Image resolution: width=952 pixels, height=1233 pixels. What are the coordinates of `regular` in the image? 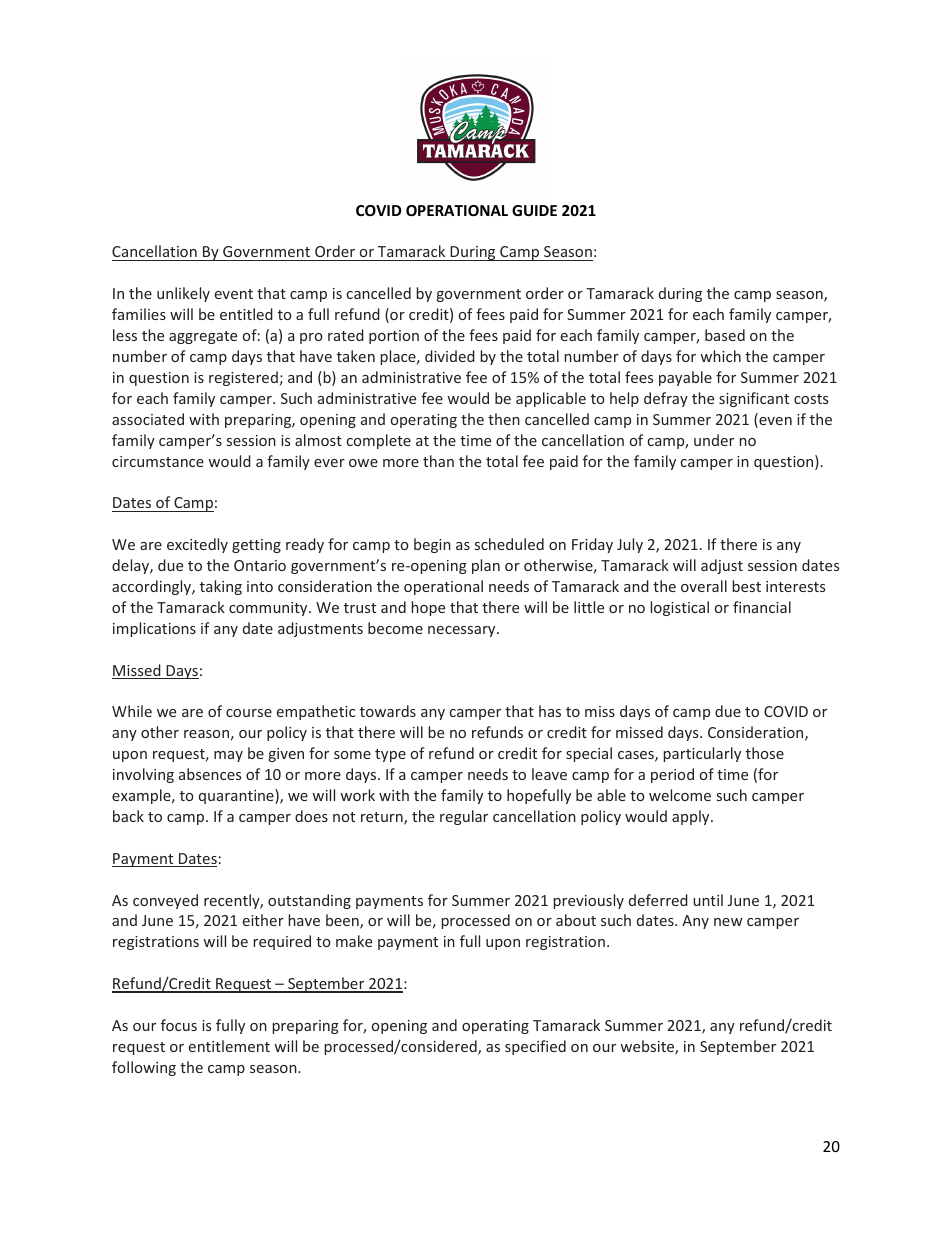 It's located at (464, 817).
